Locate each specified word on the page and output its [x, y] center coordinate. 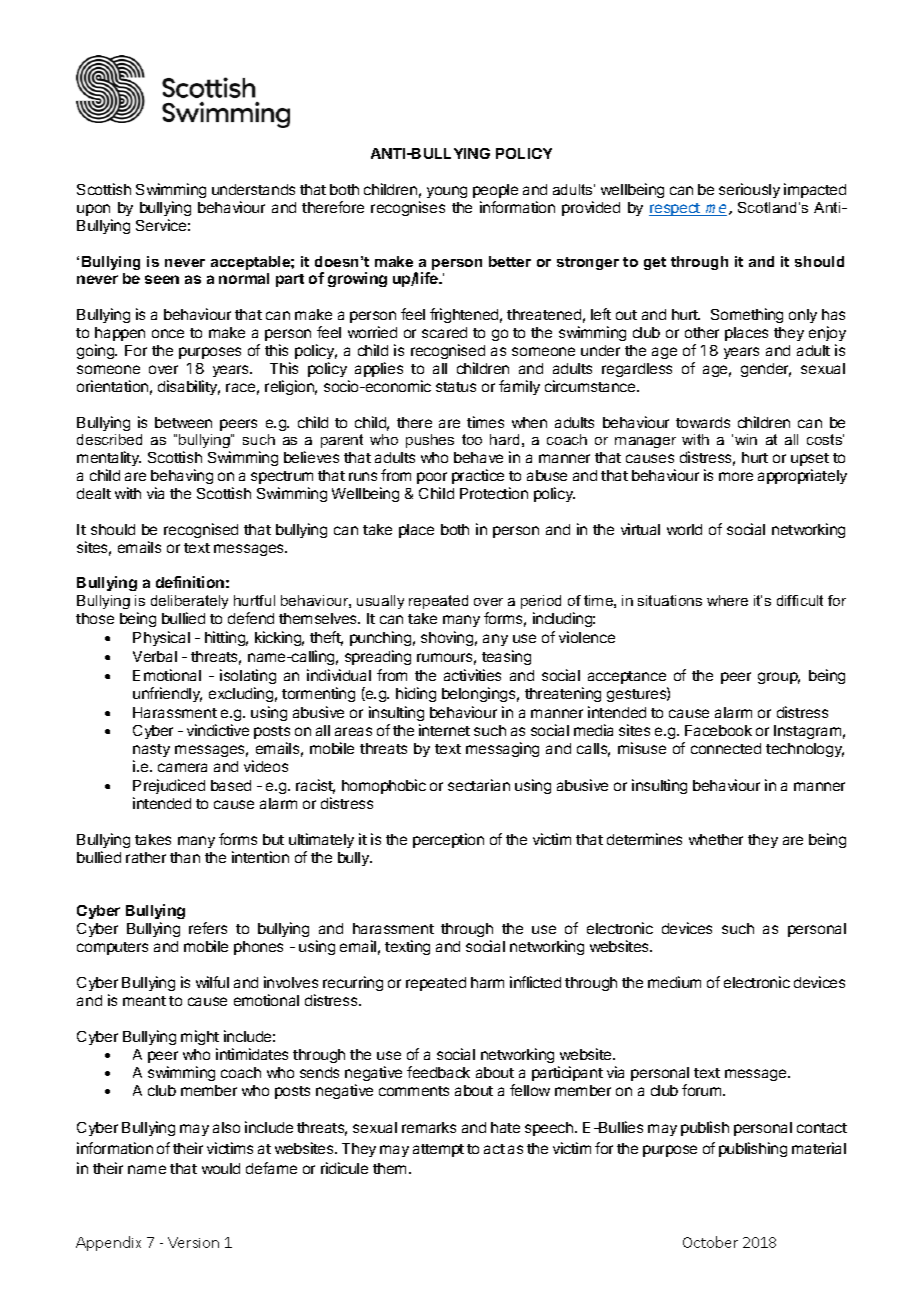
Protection [494, 493]
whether [716, 839]
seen [162, 279]
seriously [749, 190]
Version [193, 1242]
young [447, 192]
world [684, 529]
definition [190, 582]
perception [448, 840]
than [185, 857]
